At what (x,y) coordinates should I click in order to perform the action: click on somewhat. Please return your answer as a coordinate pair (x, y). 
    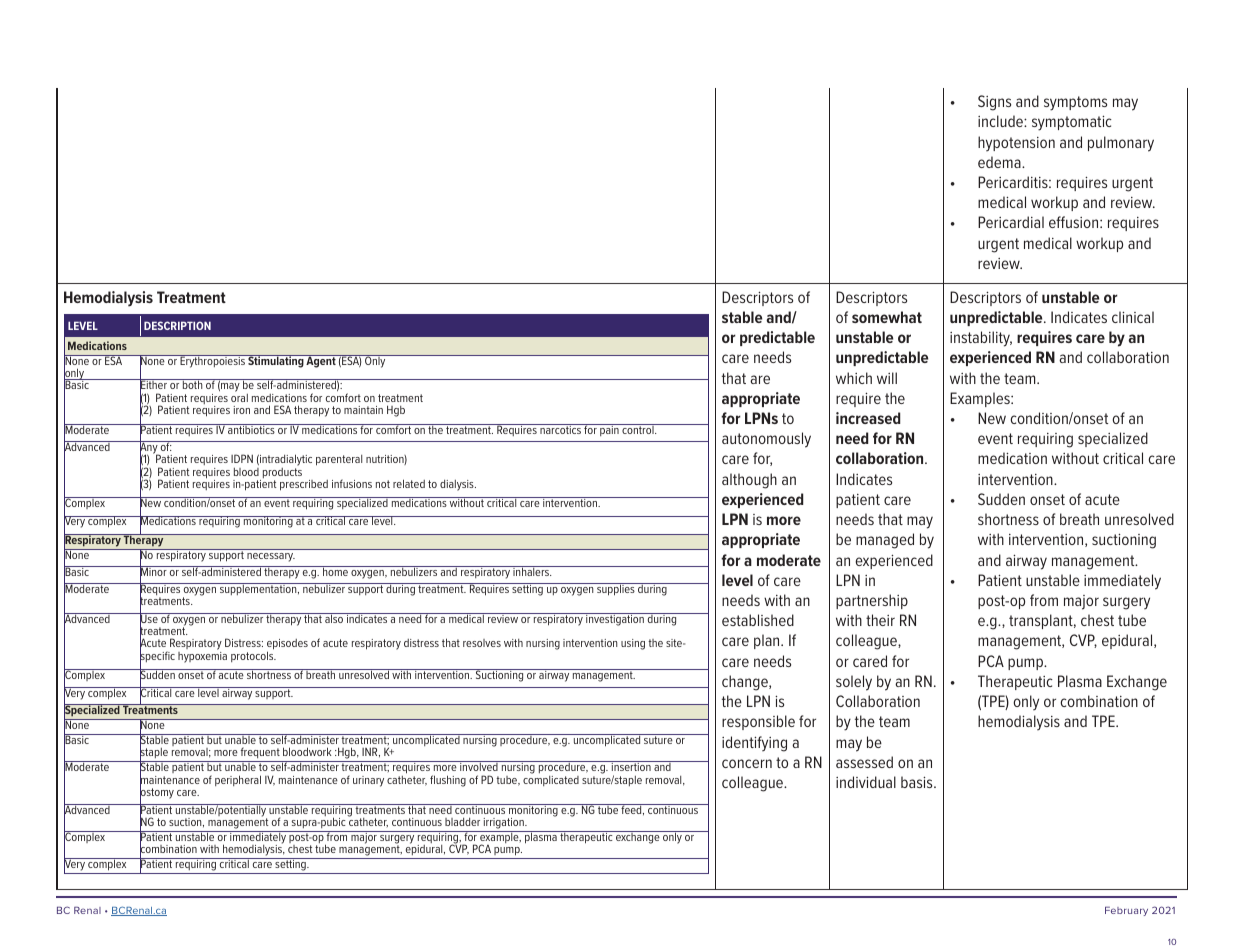
    Looking at the image, I should click on (887, 317).
